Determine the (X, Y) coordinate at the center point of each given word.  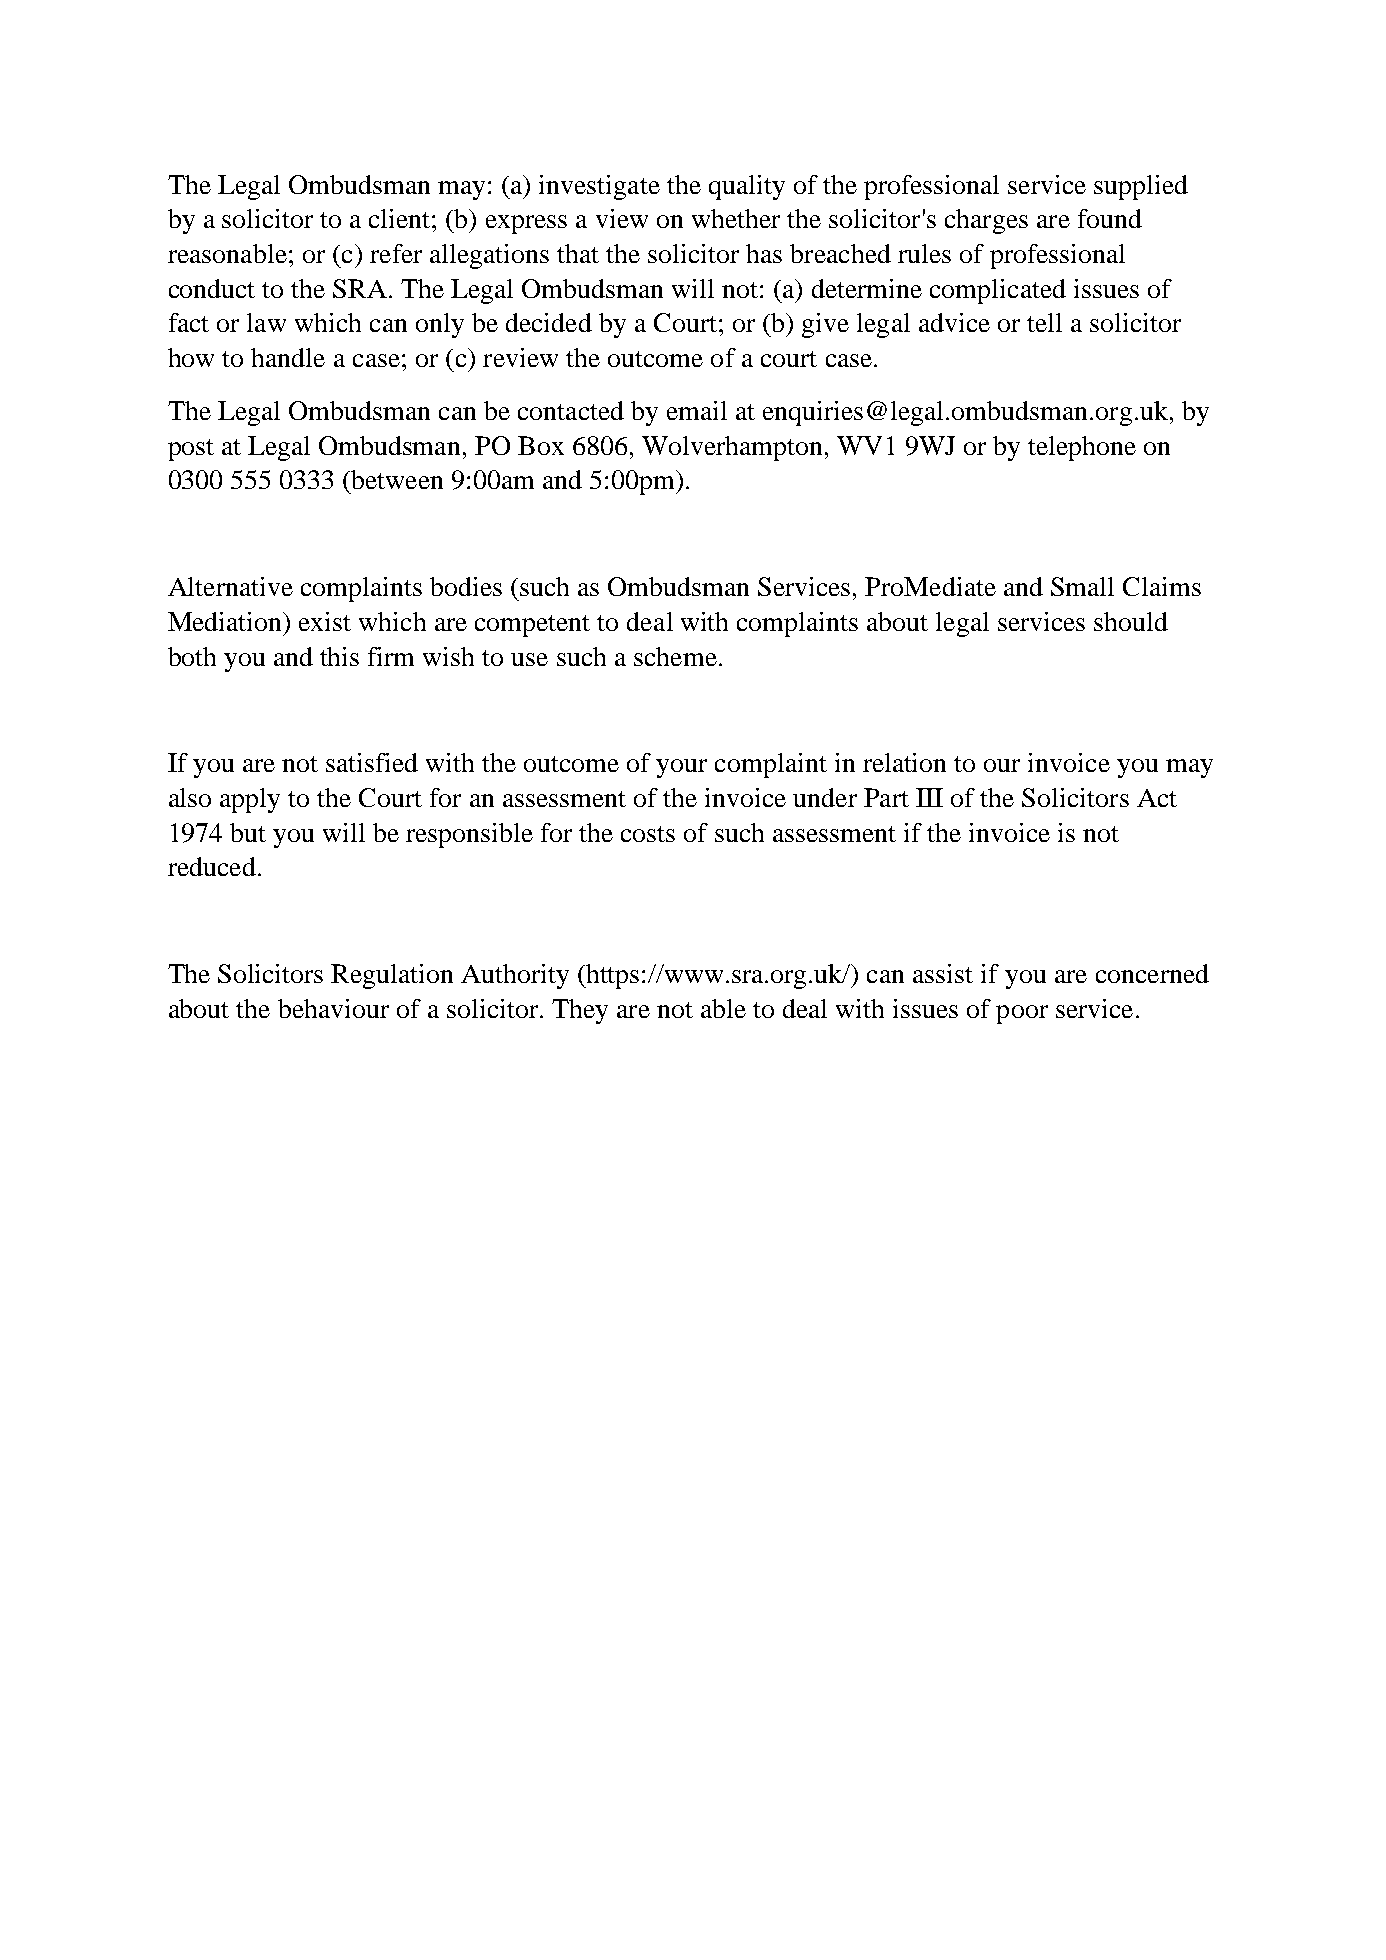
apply (250, 800)
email (697, 410)
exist (325, 621)
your (681, 768)
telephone (1082, 448)
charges (986, 221)
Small (1082, 586)
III (929, 797)
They (580, 1011)
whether (736, 218)
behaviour (333, 1008)
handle (288, 357)
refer (396, 253)
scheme (675, 656)
